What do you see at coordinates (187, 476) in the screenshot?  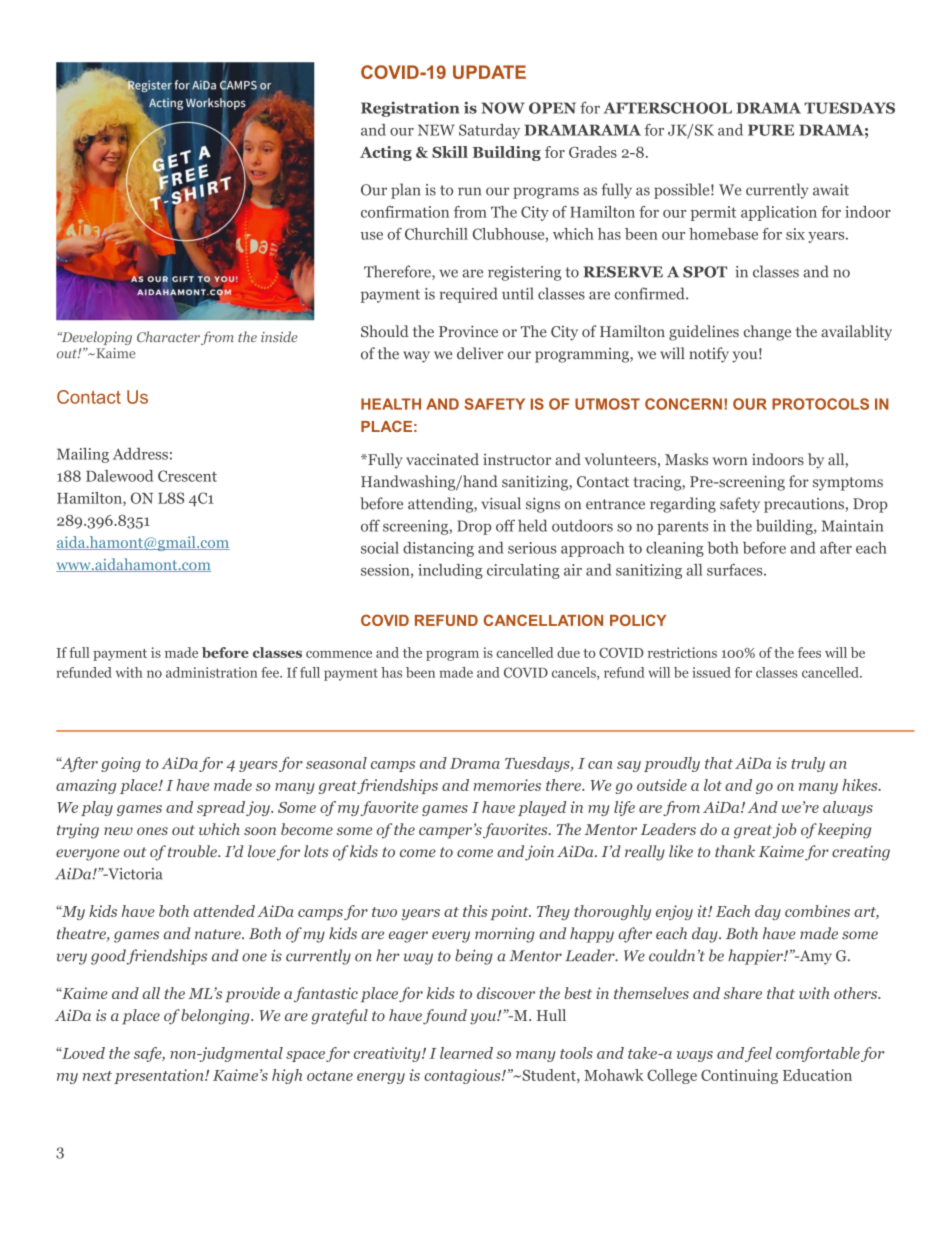 I see `Crescent` at bounding box center [187, 476].
